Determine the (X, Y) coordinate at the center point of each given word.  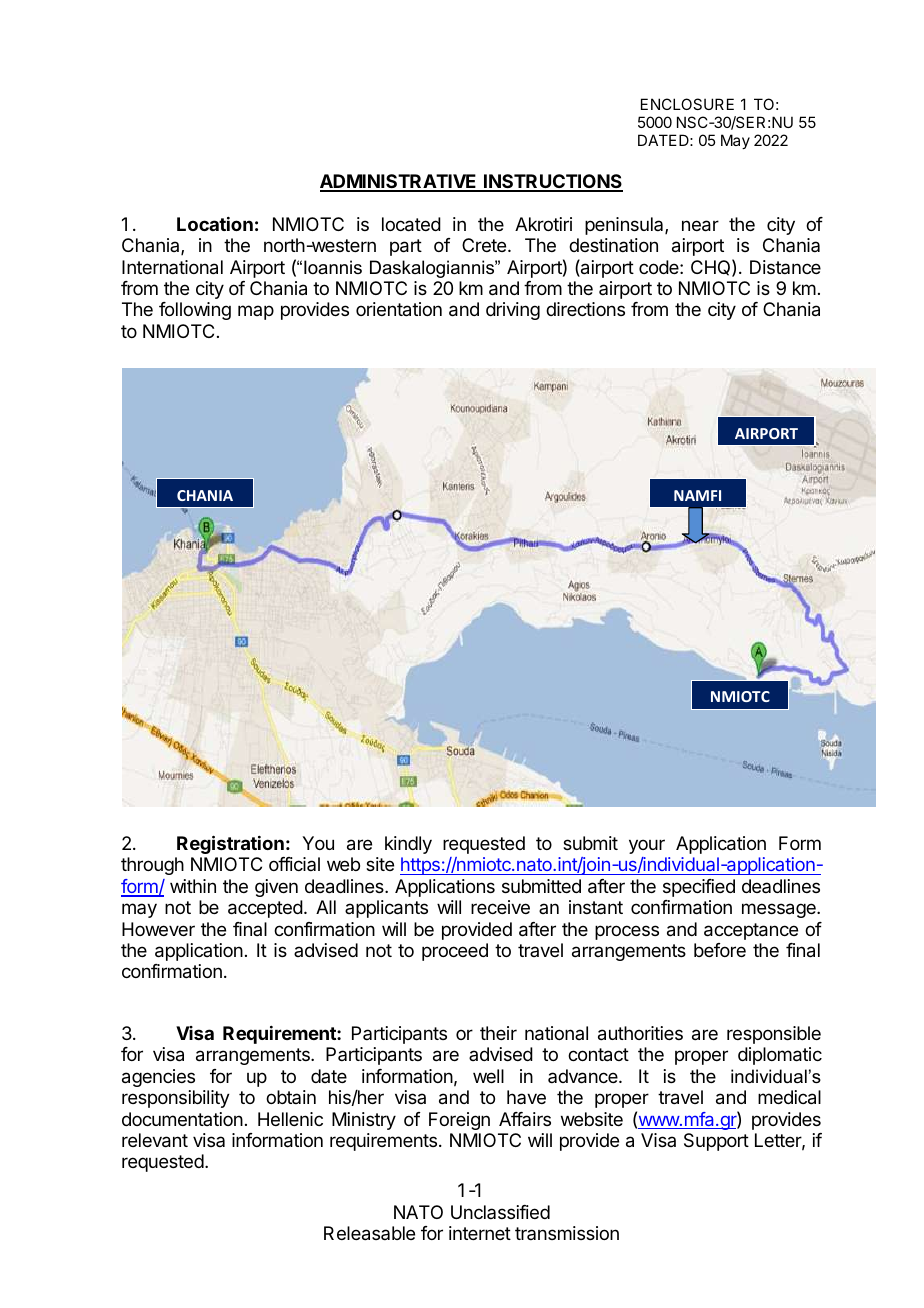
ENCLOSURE (687, 104)
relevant (155, 1140)
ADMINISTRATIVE (399, 182)
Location (215, 224)
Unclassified (500, 1212)
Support (716, 1142)
